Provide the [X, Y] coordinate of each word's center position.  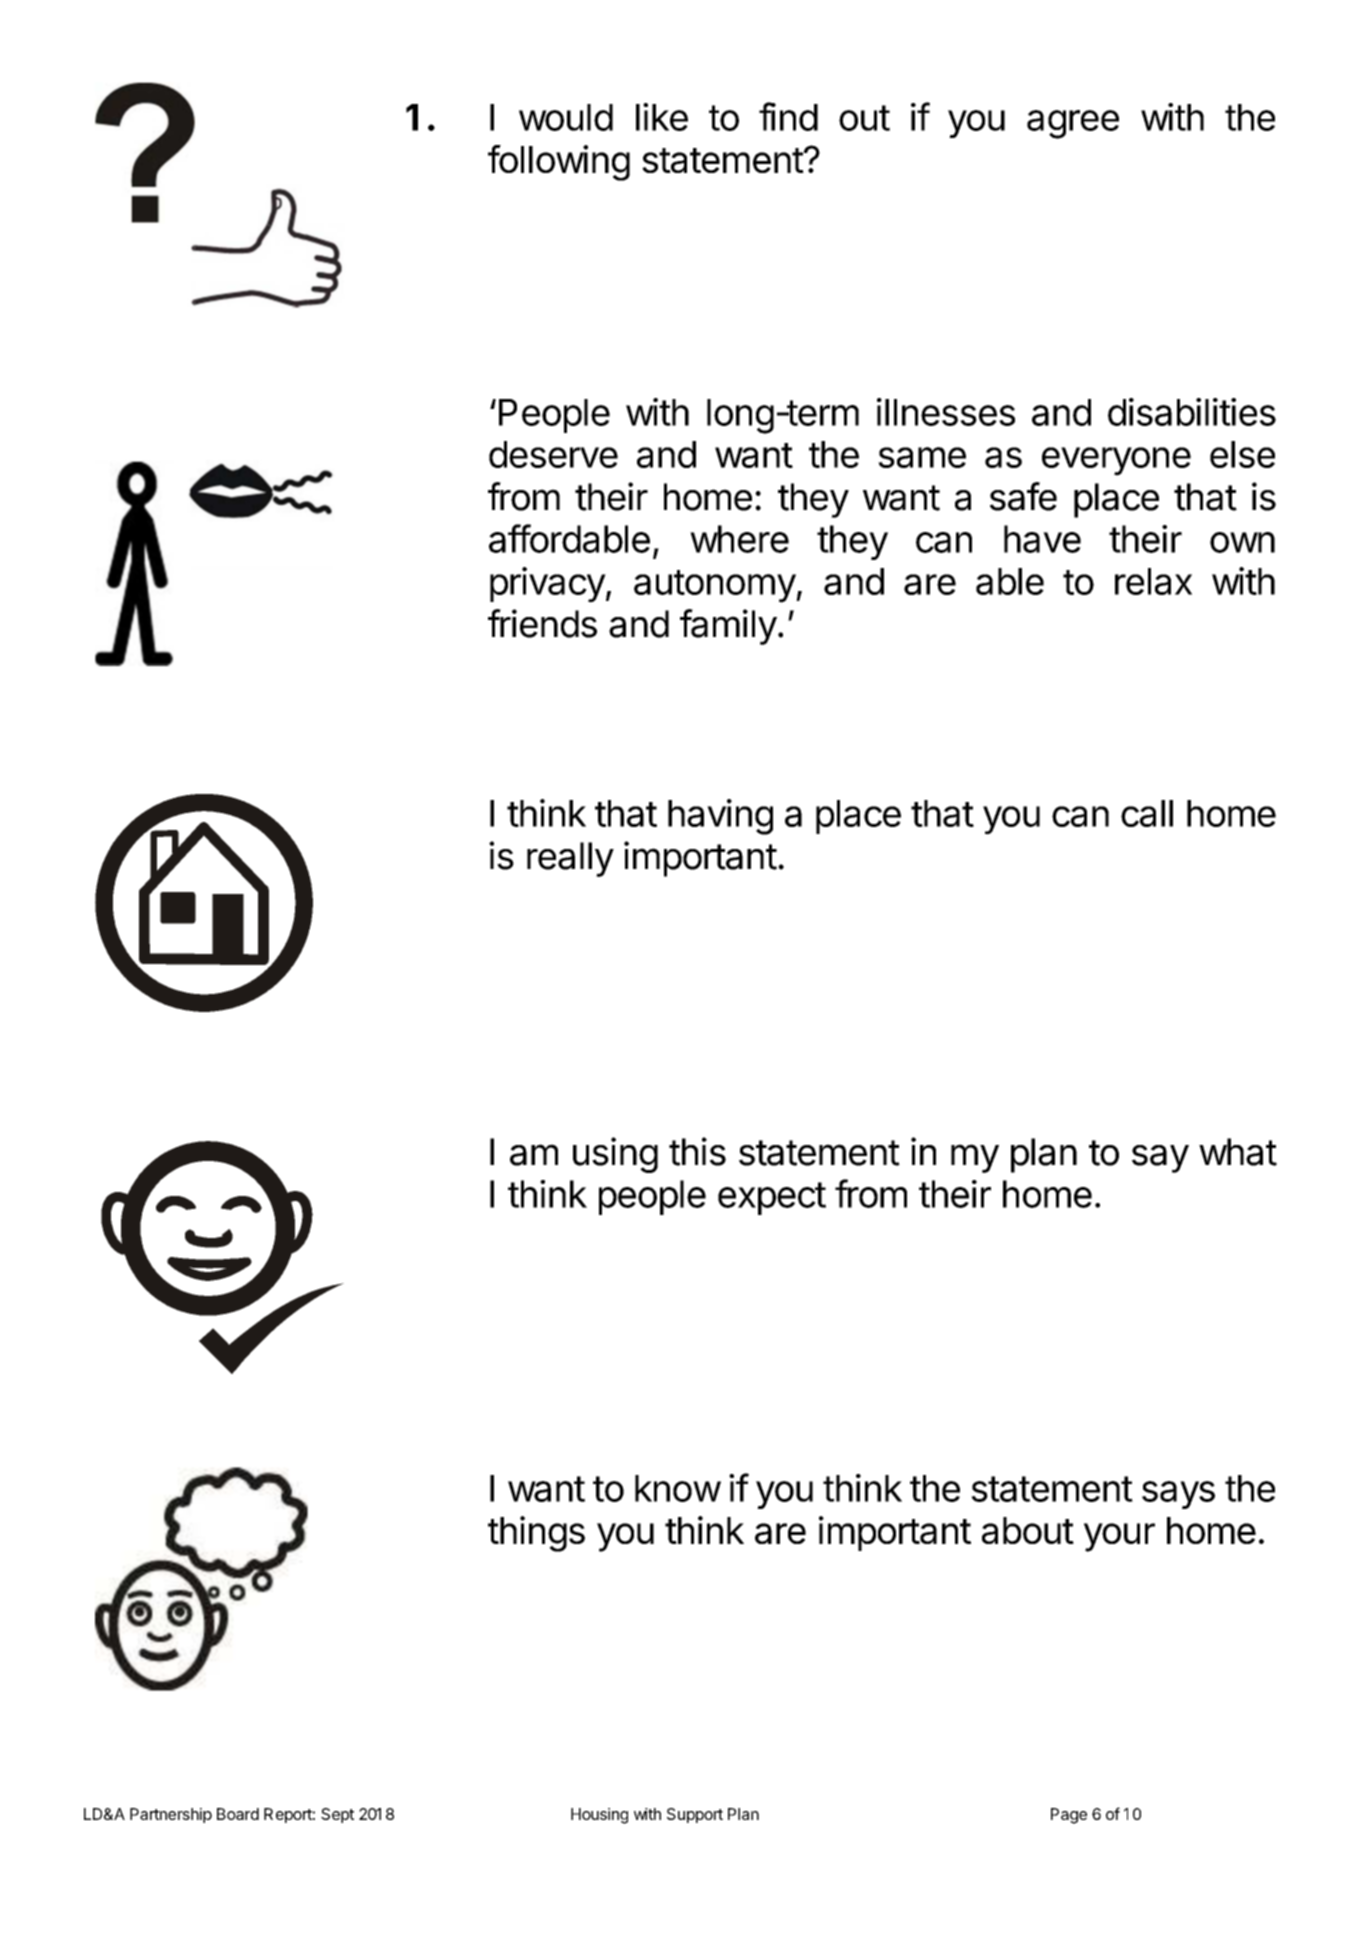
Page [1069, 1816]
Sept [337, 1815]
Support [695, 1815]
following [559, 163]
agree [1073, 124]
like [662, 117]
